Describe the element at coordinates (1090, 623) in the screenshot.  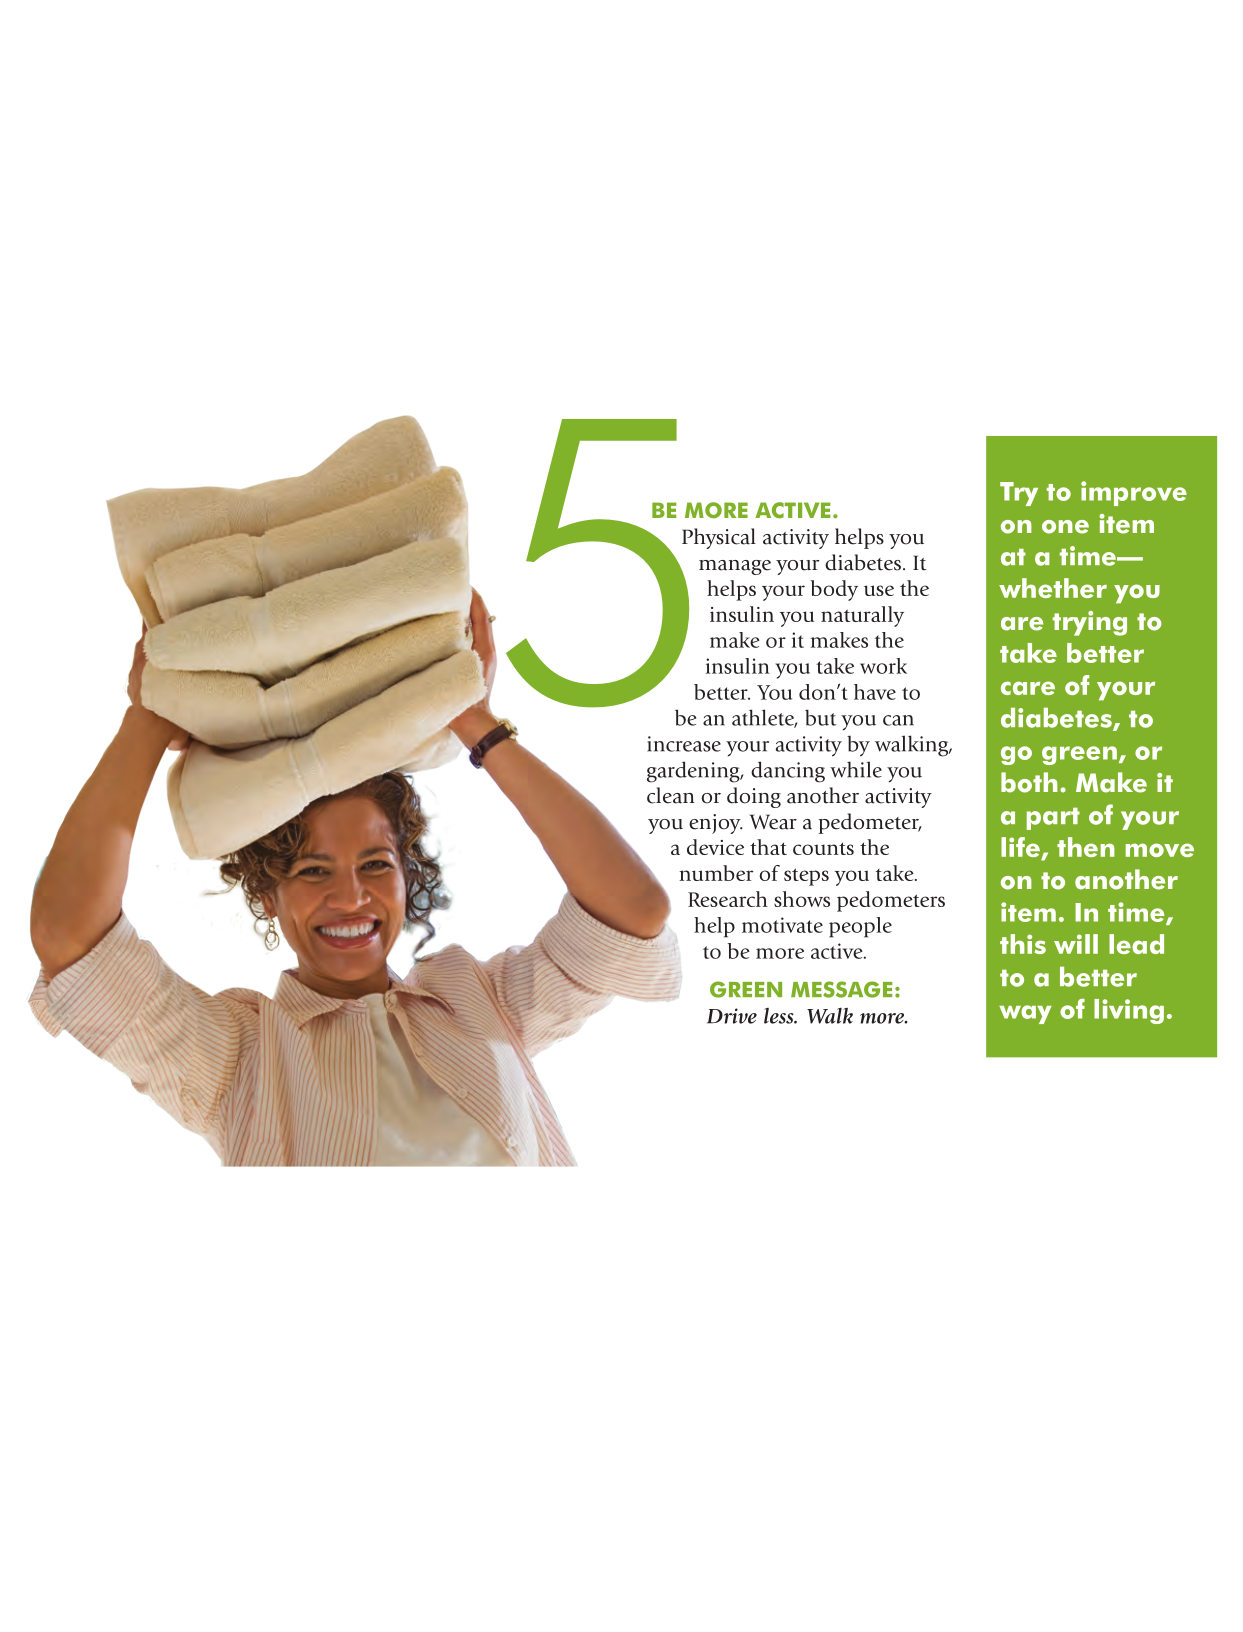
I see `trying` at that location.
